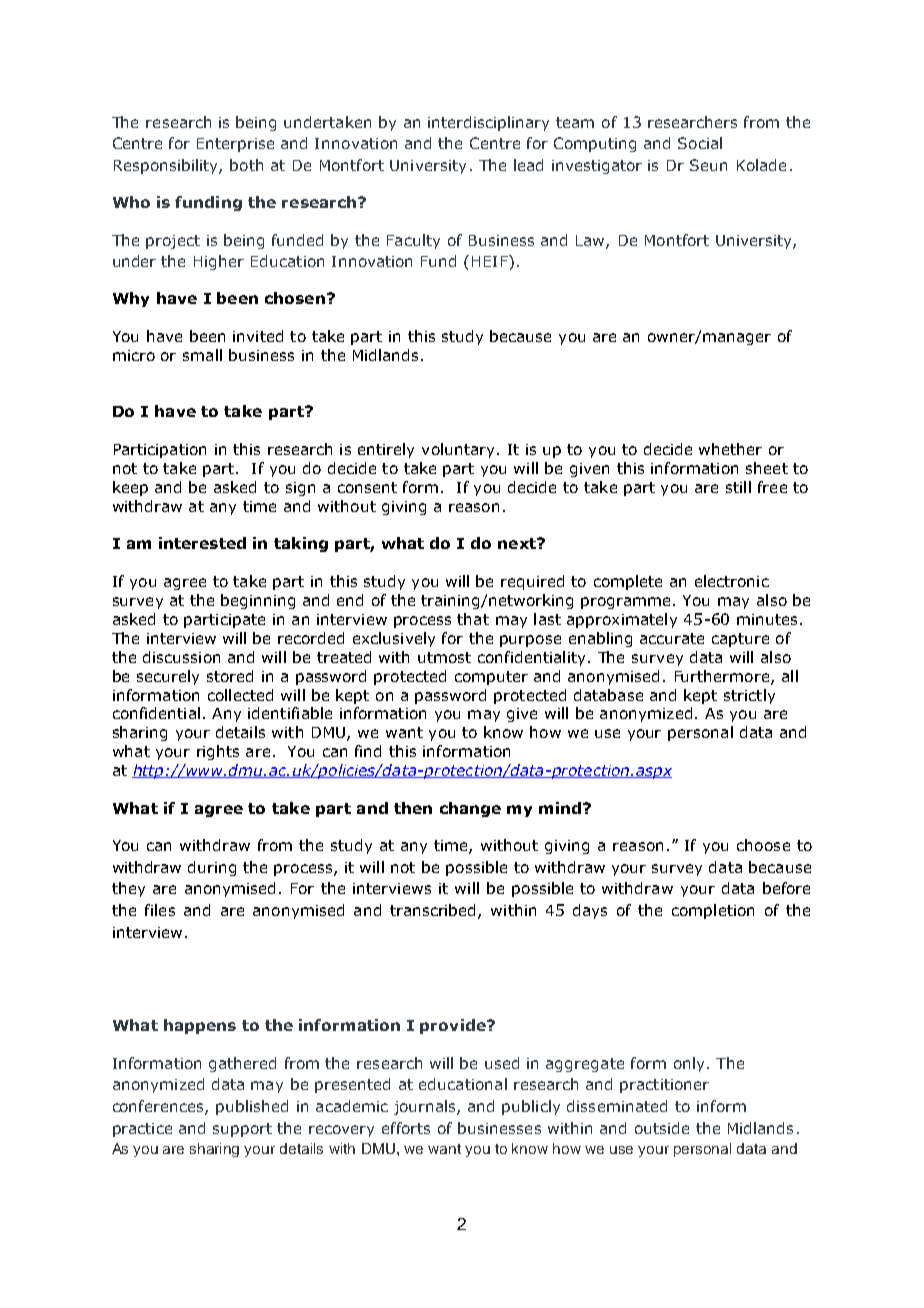  What do you see at coordinates (488, 123) in the screenshot?
I see `interdisciplinary` at bounding box center [488, 123].
